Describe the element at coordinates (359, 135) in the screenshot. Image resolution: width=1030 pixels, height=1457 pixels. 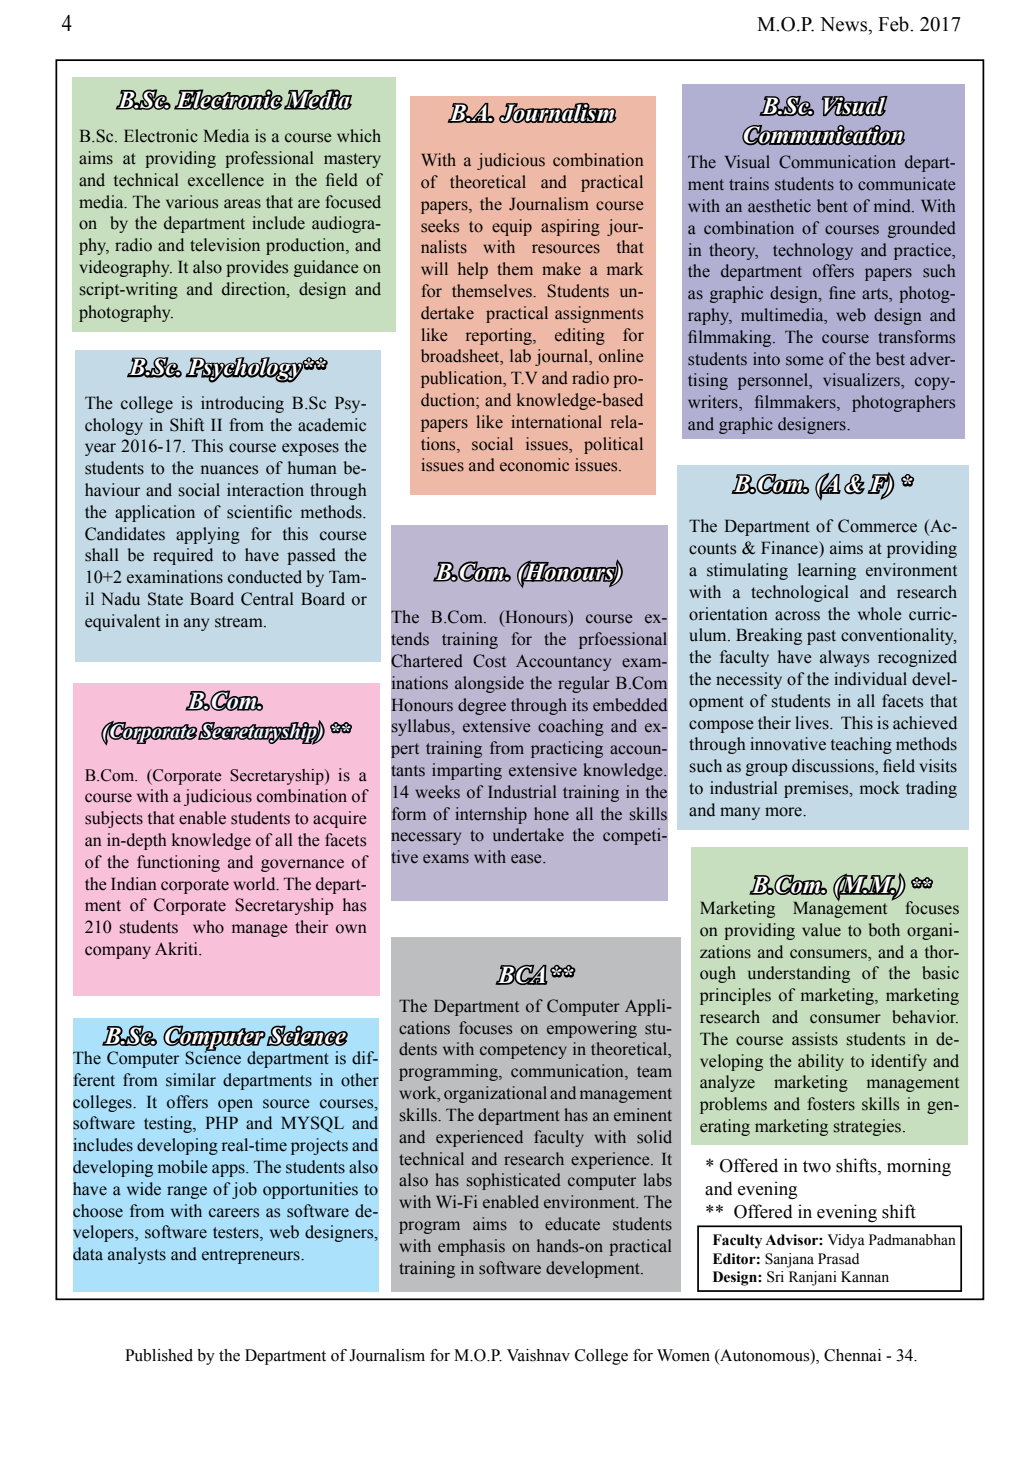
I see `which` at that location.
